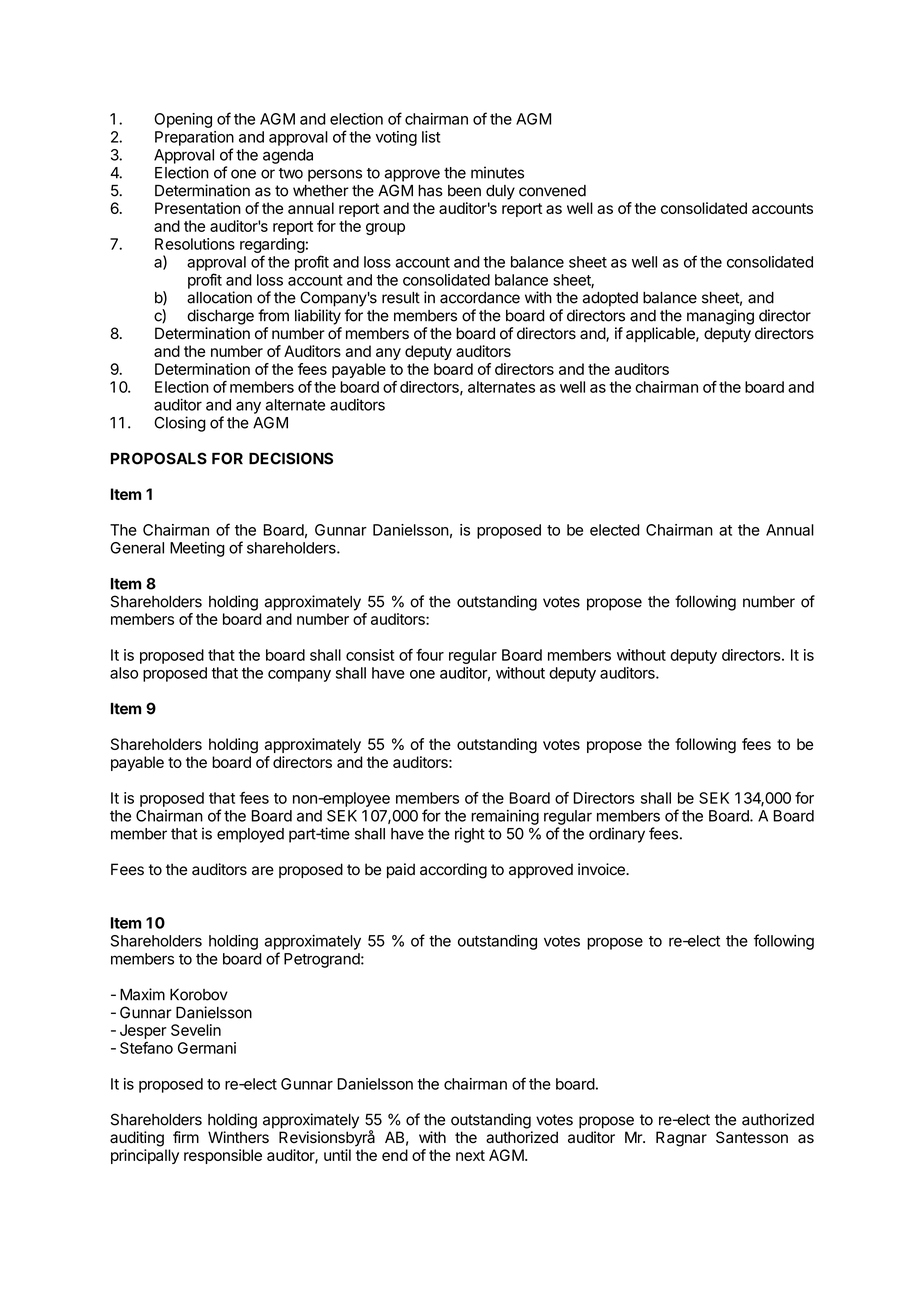 Image resolution: width=924 pixels, height=1308 pixels. What do you see at coordinates (194, 138) in the screenshot?
I see `Preparation` at bounding box center [194, 138].
